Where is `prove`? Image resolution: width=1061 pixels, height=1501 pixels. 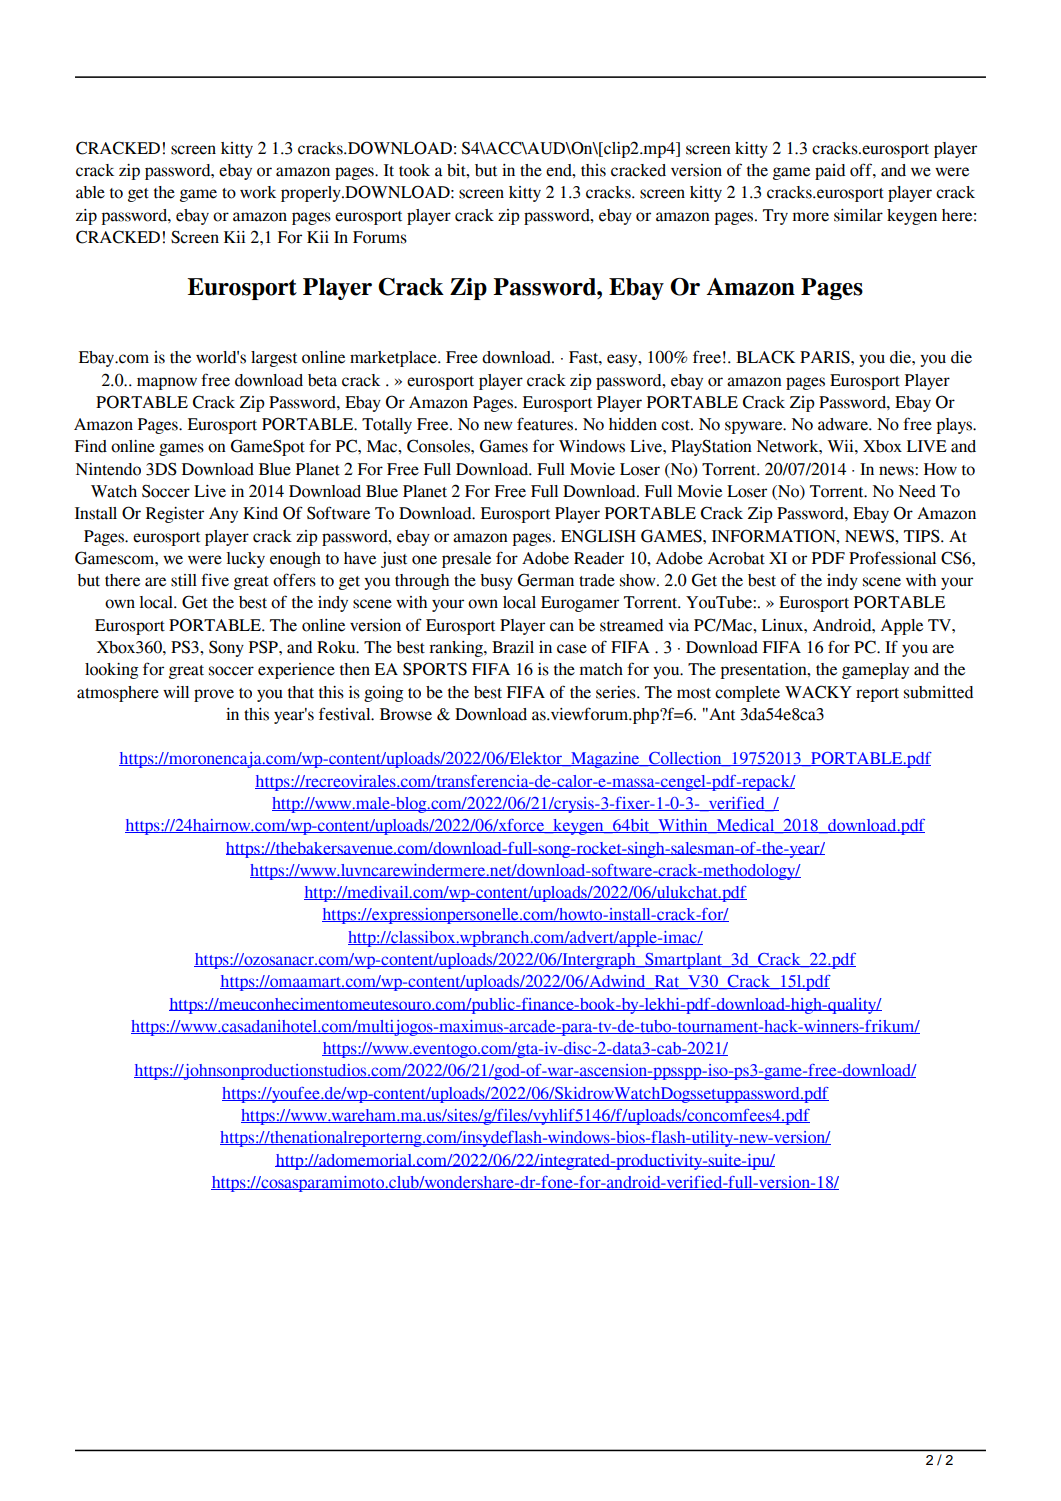
prove is located at coordinates (214, 695).
